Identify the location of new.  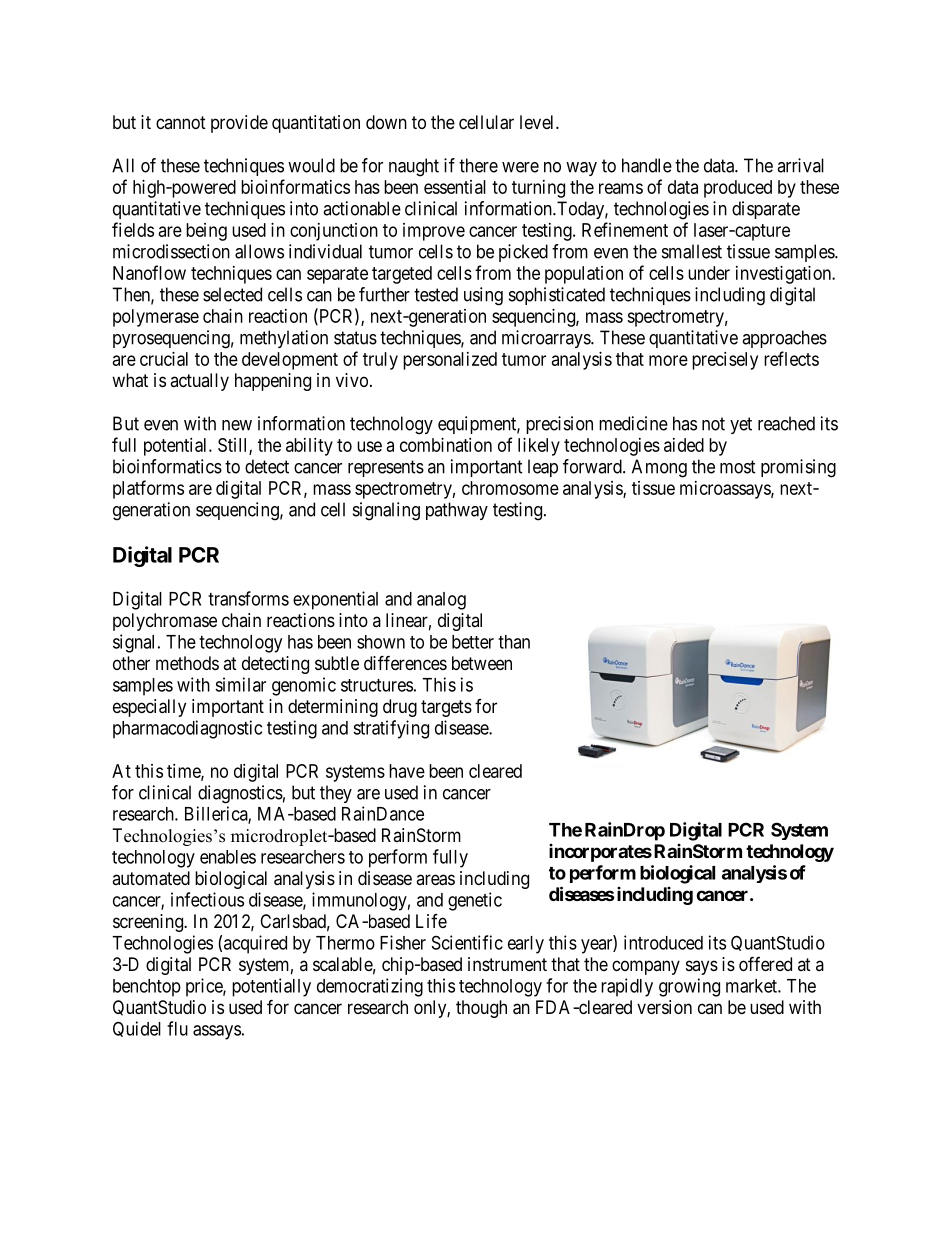
(237, 425).
